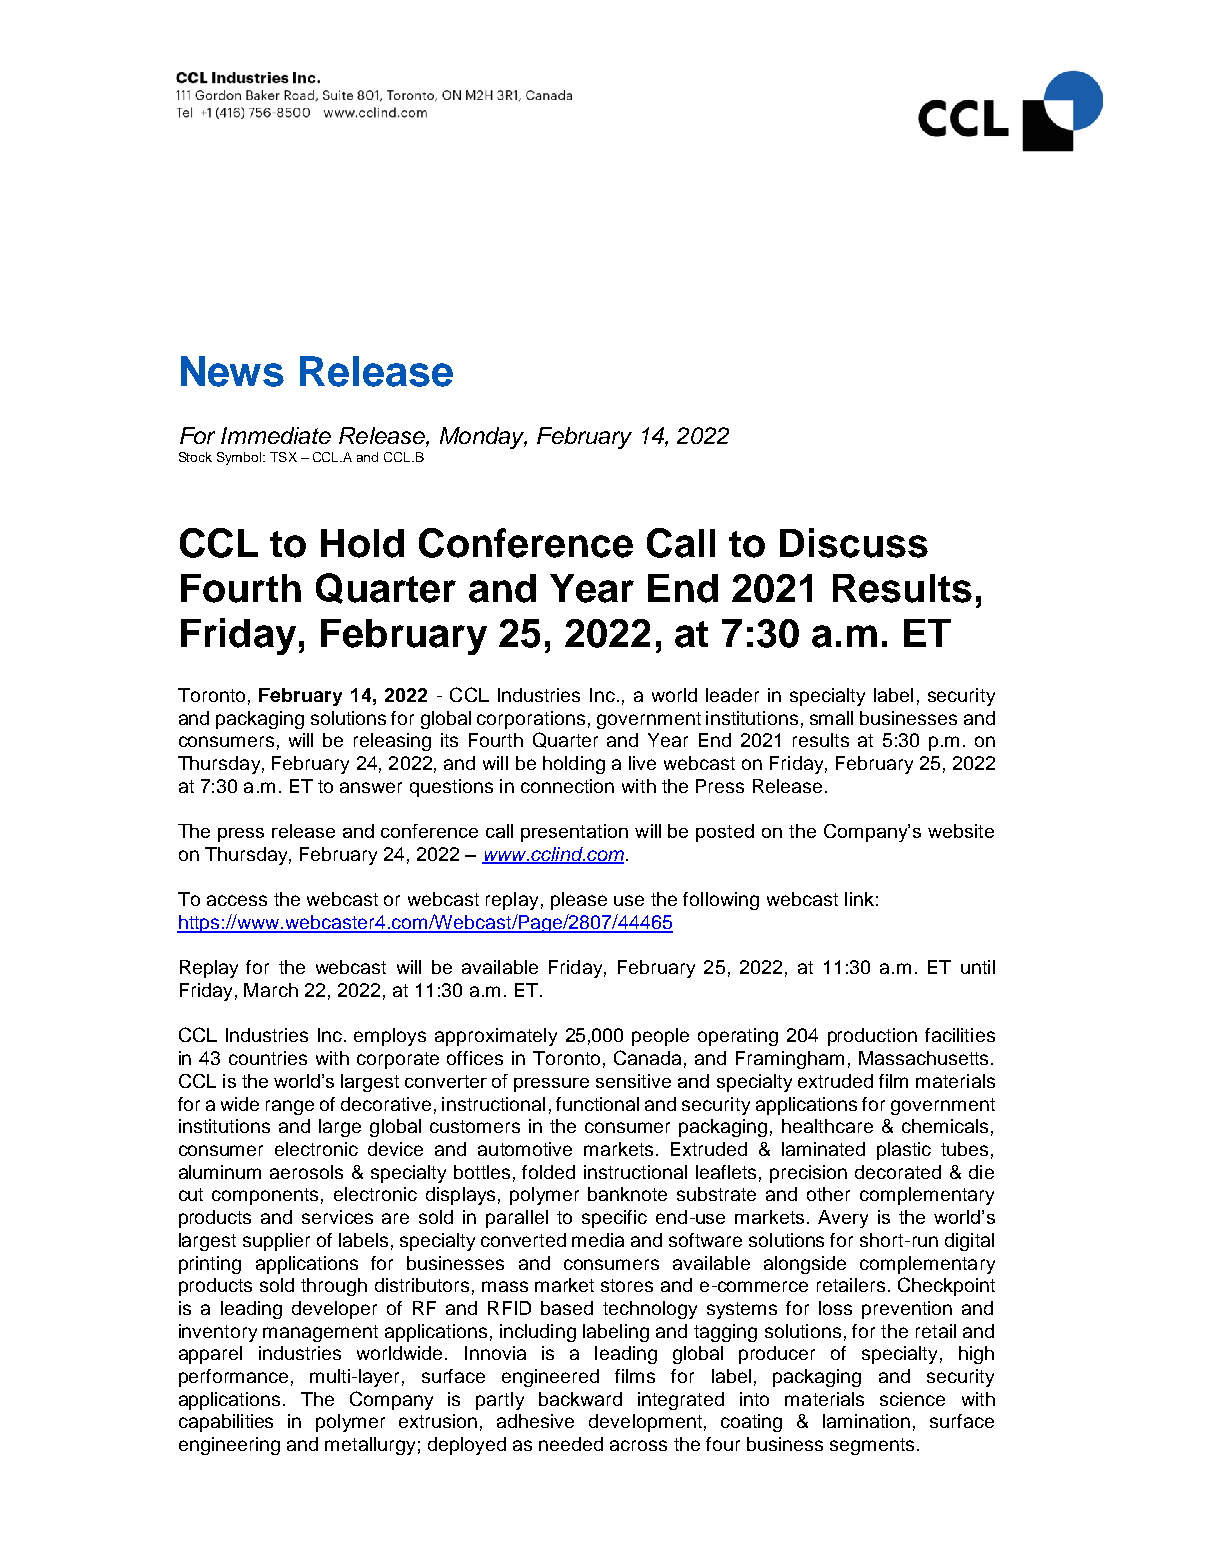 The width and height of the document is (1209, 1564). Describe the element at coordinates (866, 1421) in the document. I see `lamination` at that location.
